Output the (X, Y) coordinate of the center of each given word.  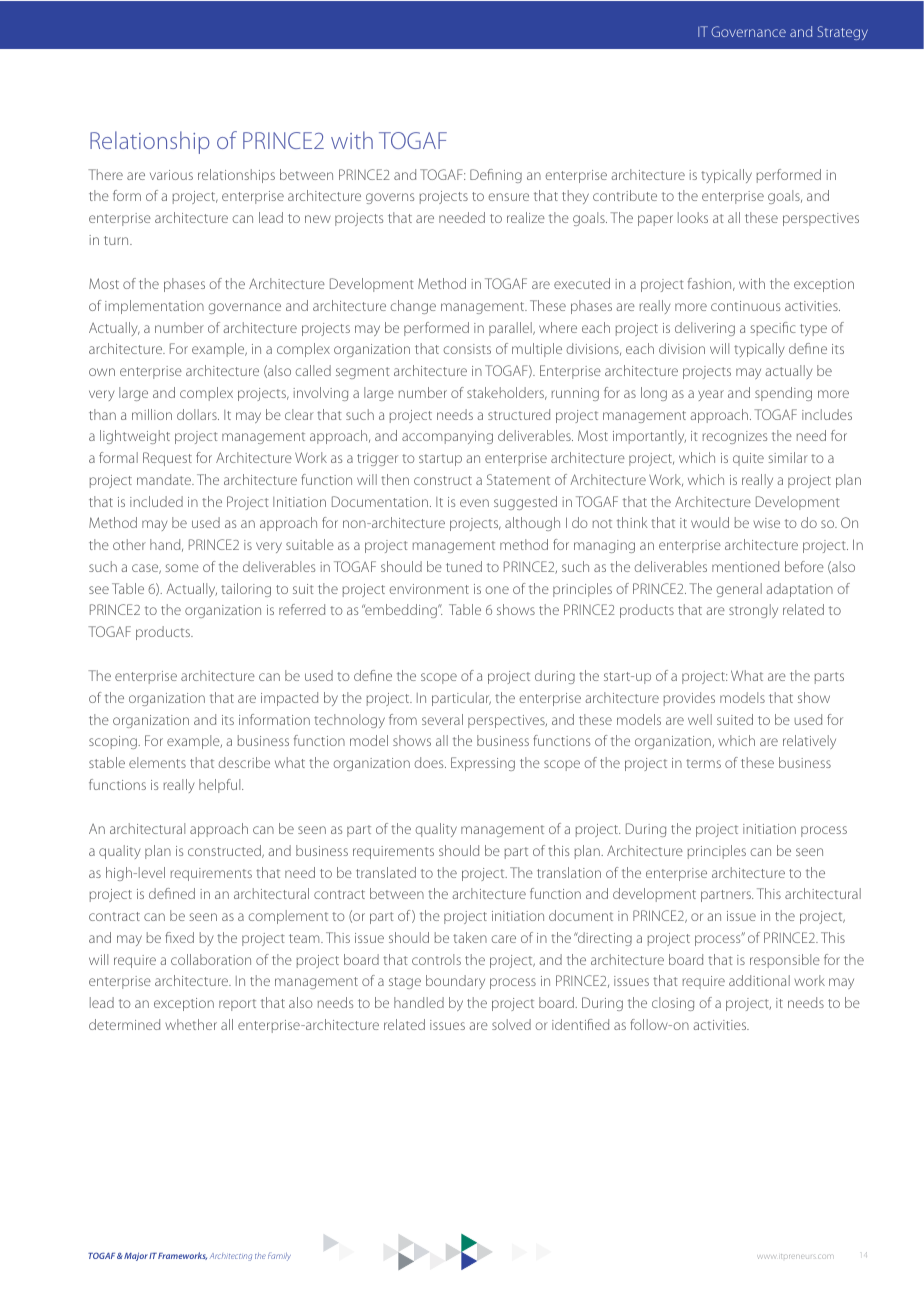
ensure (508, 197)
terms (703, 763)
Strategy (842, 33)
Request (167, 459)
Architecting (231, 1257)
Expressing (483, 764)
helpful (221, 786)
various (171, 175)
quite (748, 459)
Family (279, 1257)
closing (673, 1004)
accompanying (447, 437)
